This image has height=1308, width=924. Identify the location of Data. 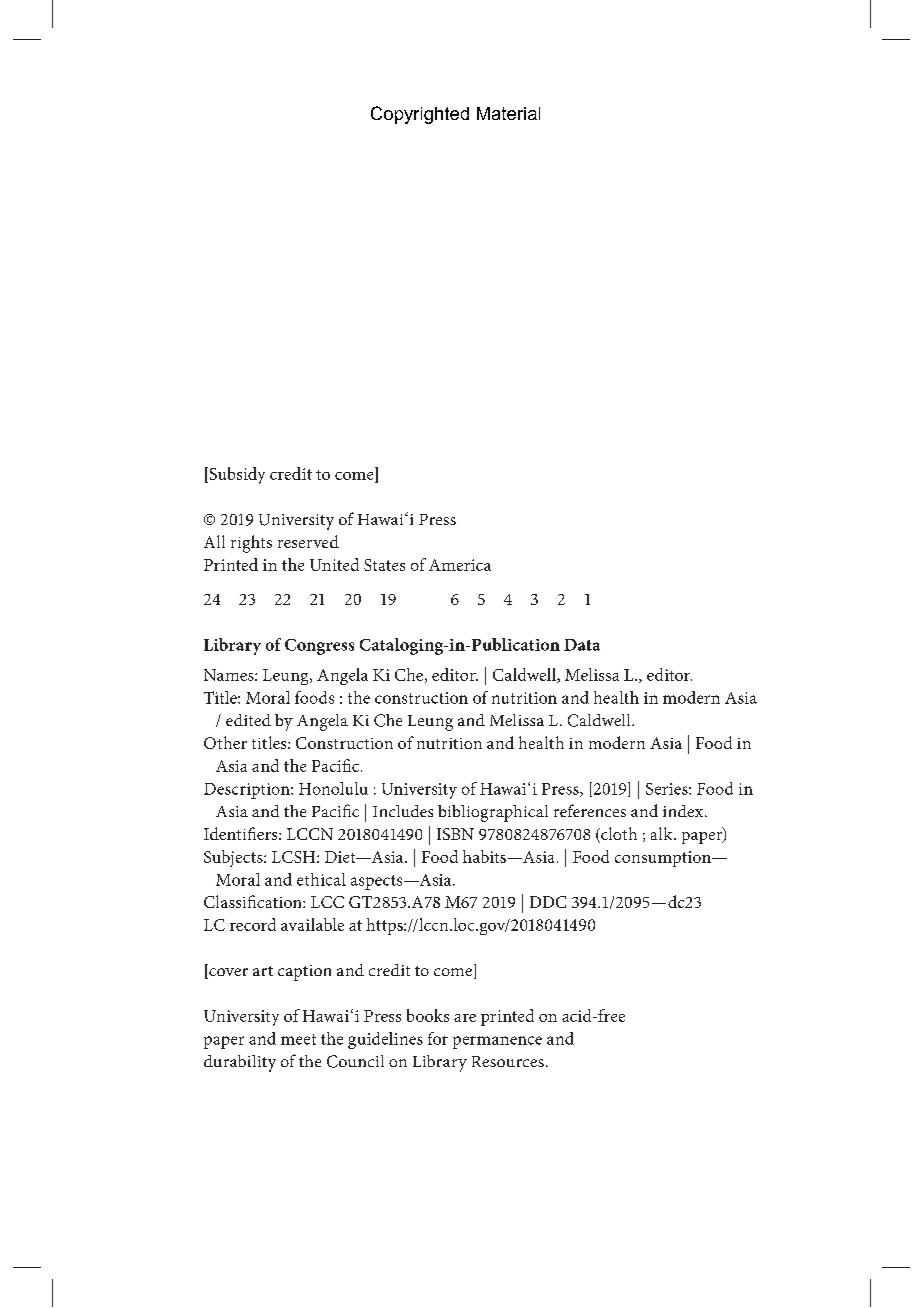
(582, 645).
